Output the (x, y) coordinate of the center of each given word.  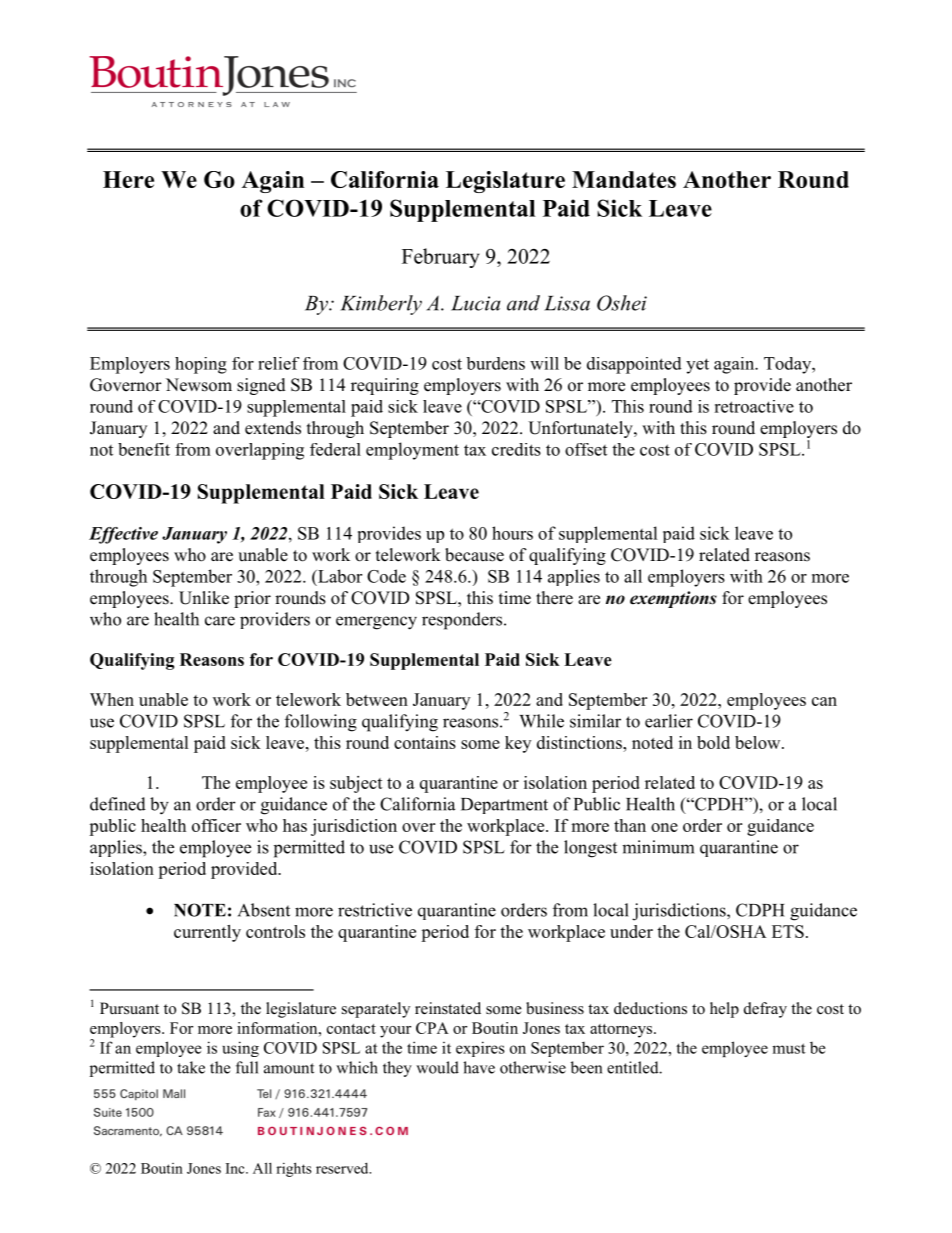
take (191, 1067)
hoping (201, 365)
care (220, 621)
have (479, 1067)
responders (463, 621)
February (440, 258)
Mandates (624, 179)
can (824, 701)
